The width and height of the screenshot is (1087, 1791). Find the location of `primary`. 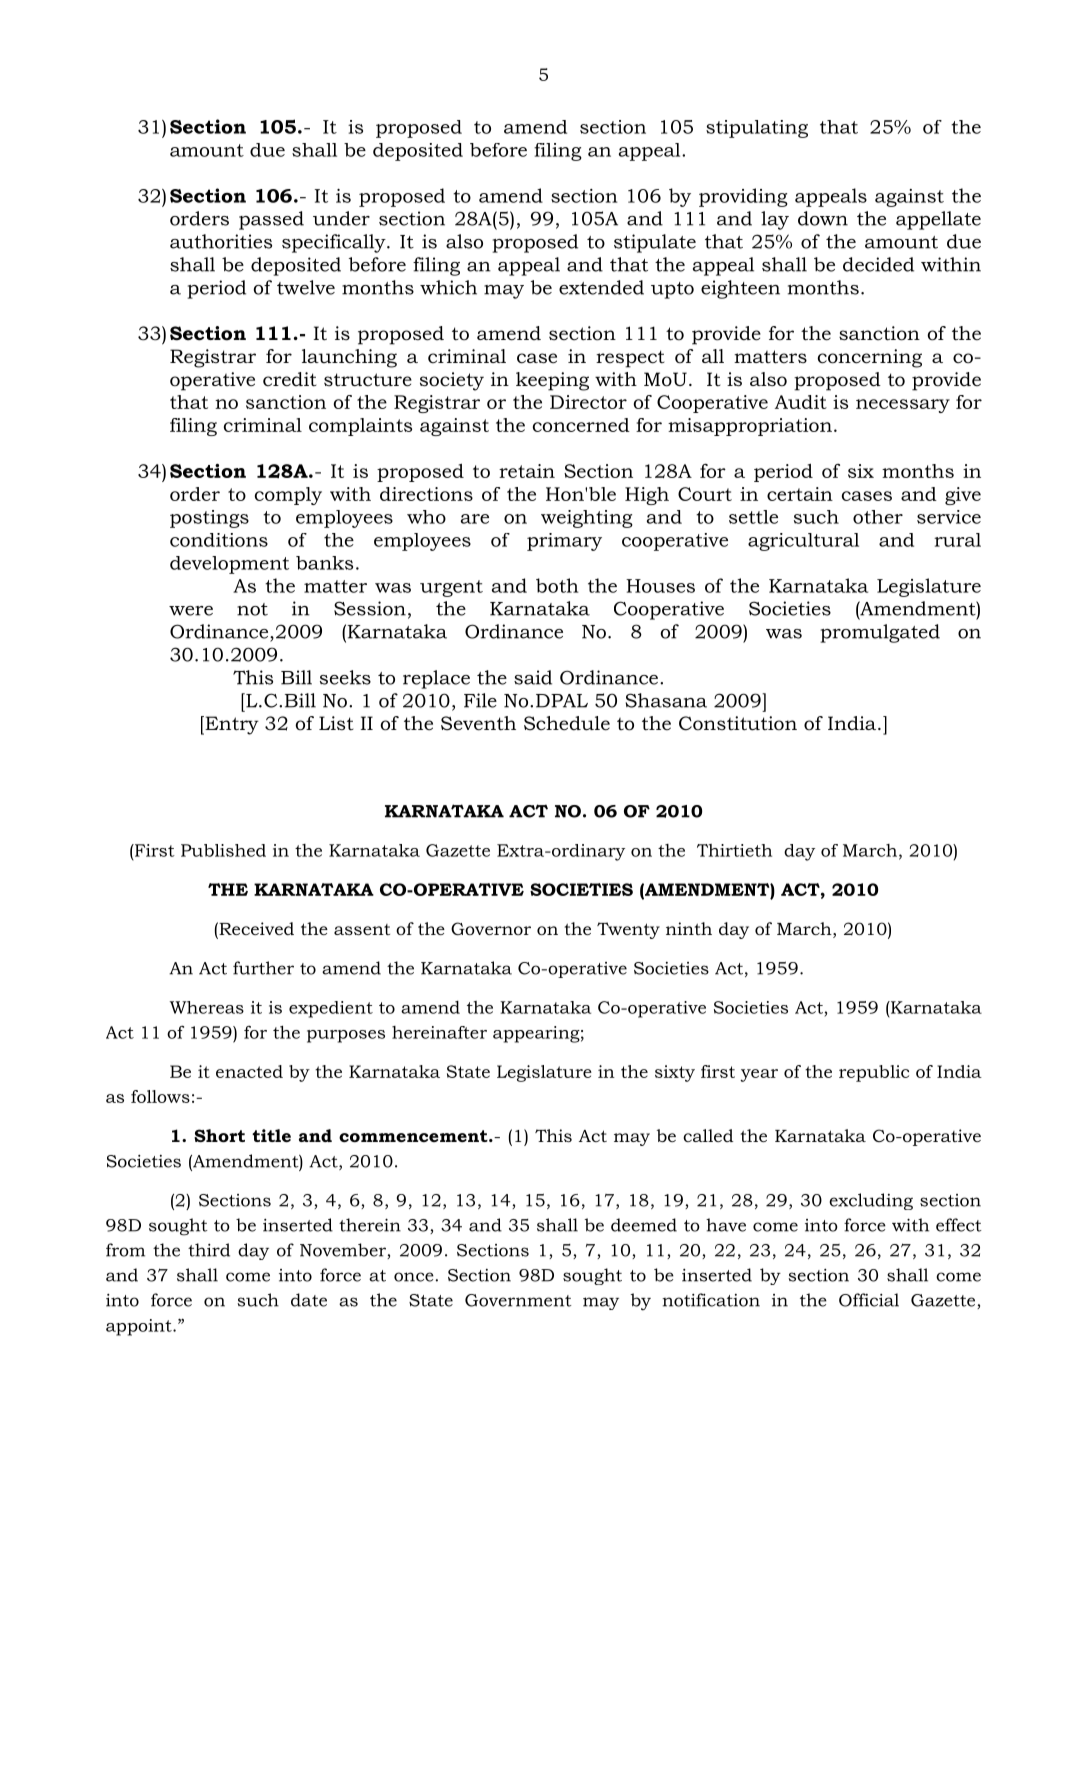

primary is located at coordinates (564, 542).
